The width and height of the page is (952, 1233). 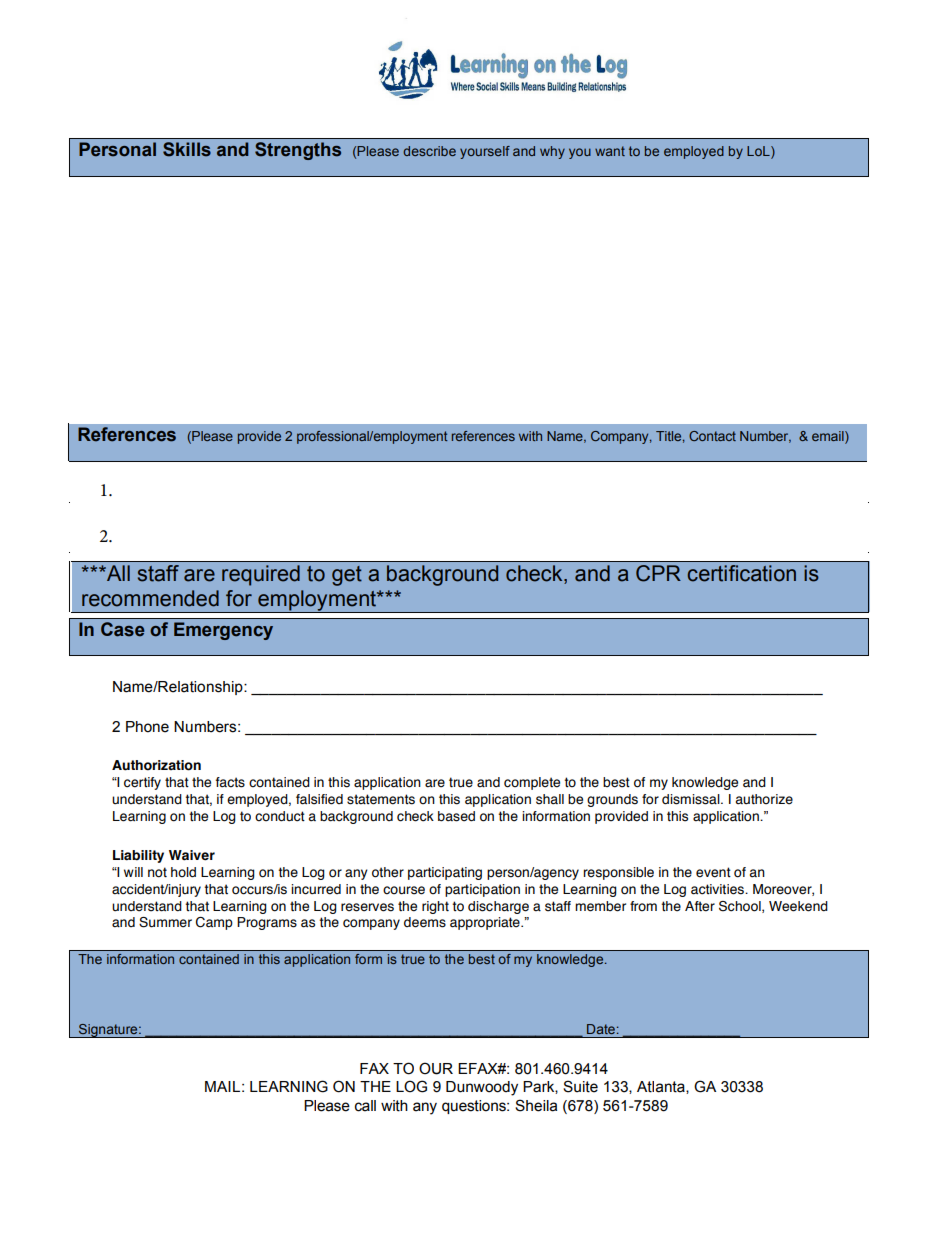 I want to click on yourself, so click(x=485, y=152).
